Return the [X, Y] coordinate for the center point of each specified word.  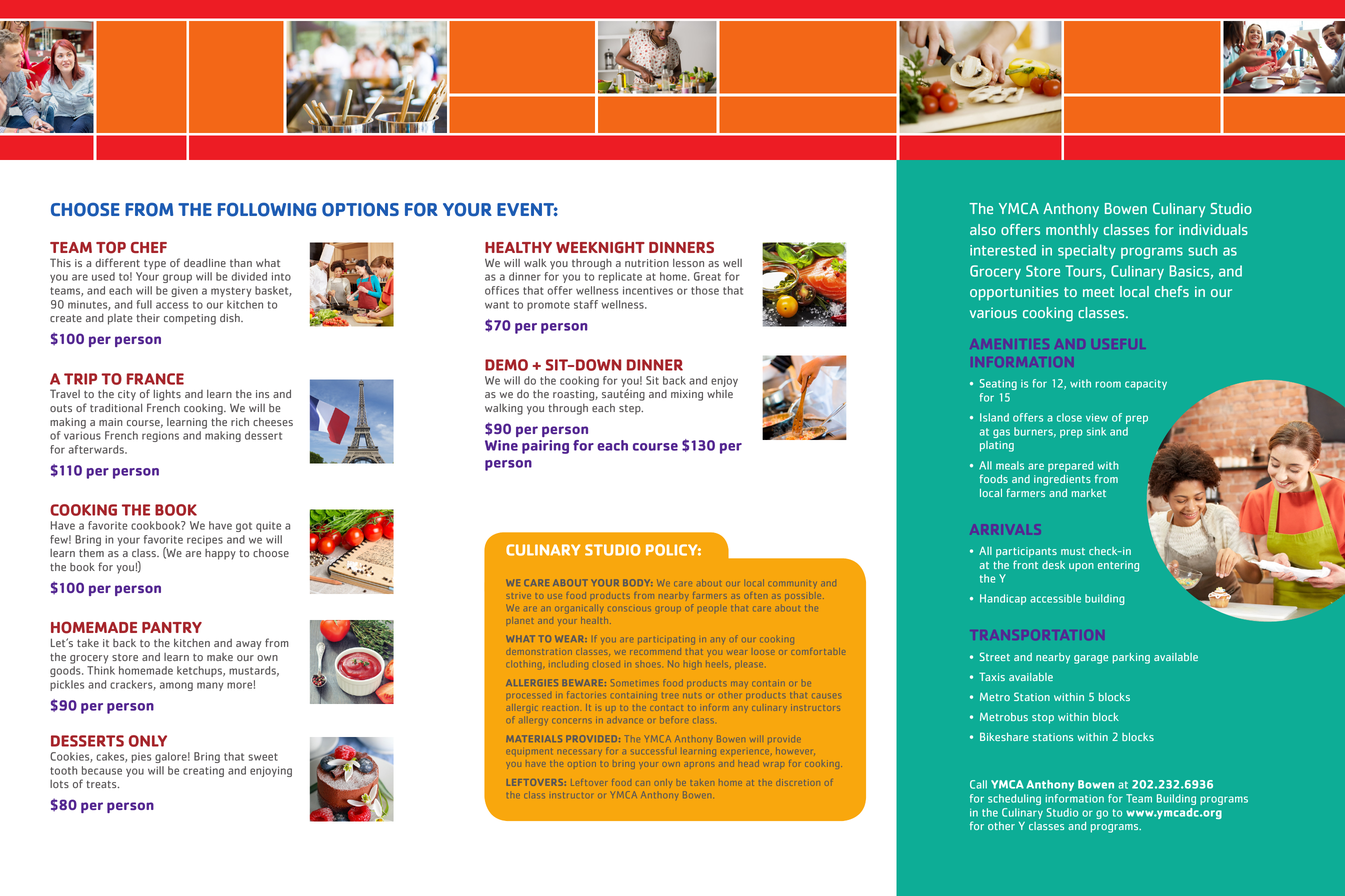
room [1108, 384]
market [1089, 493]
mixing [687, 395]
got [244, 527]
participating [666, 640]
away [248, 645]
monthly [1072, 231]
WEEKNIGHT [600, 247]
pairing [545, 447]
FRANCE [155, 379]
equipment [530, 751]
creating [203, 771]
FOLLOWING [267, 210]
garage [1091, 659]
